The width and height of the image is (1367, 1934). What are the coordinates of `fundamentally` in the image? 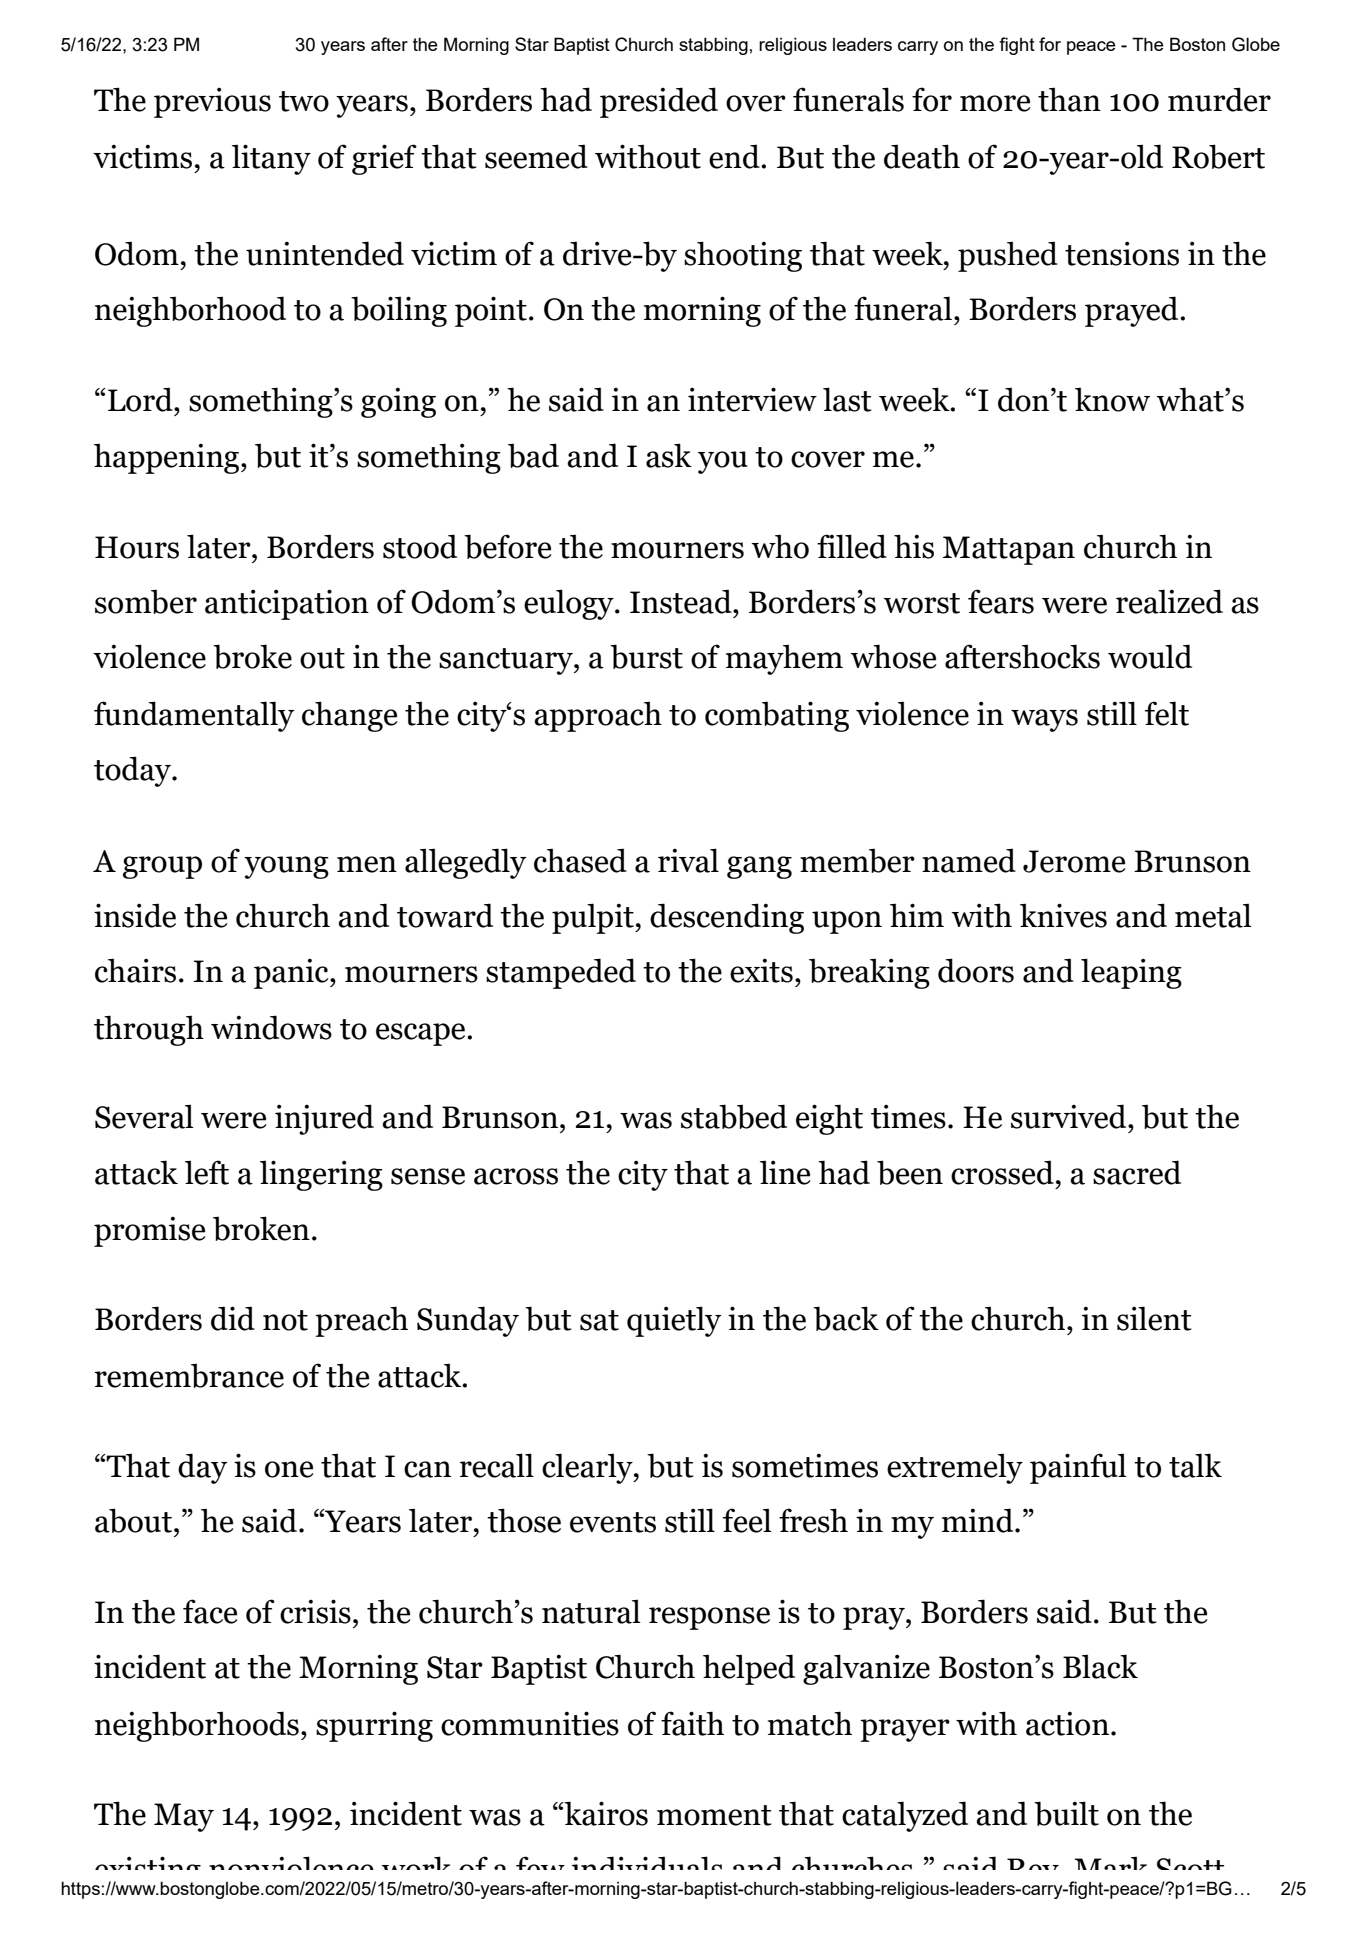 It's located at (194, 716).
